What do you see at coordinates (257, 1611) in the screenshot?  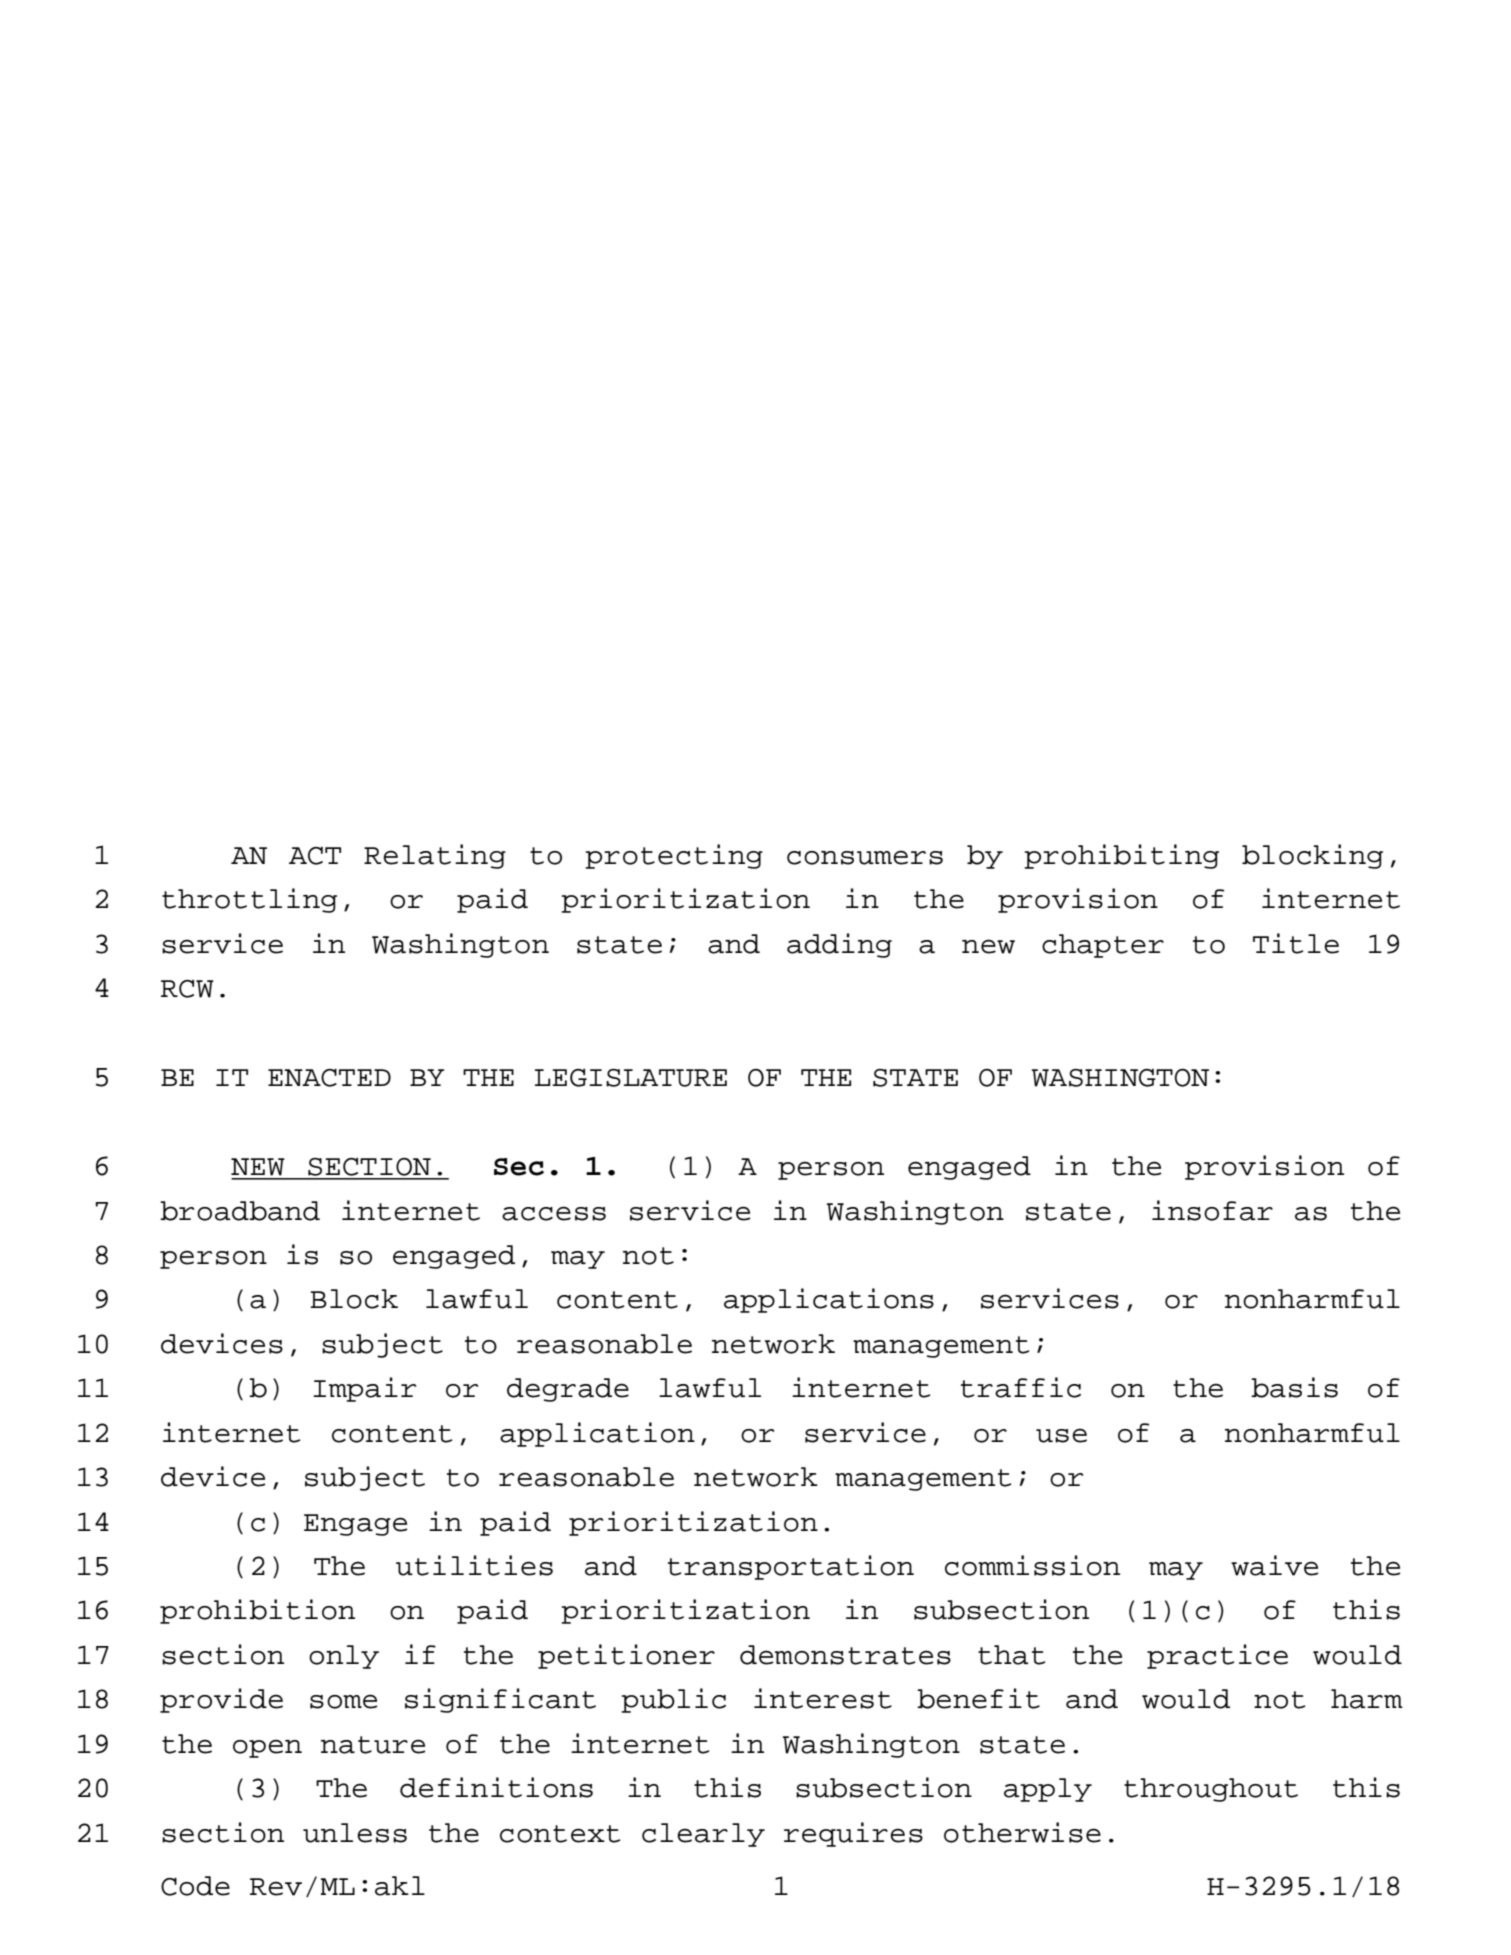 I see `prohibition` at bounding box center [257, 1611].
